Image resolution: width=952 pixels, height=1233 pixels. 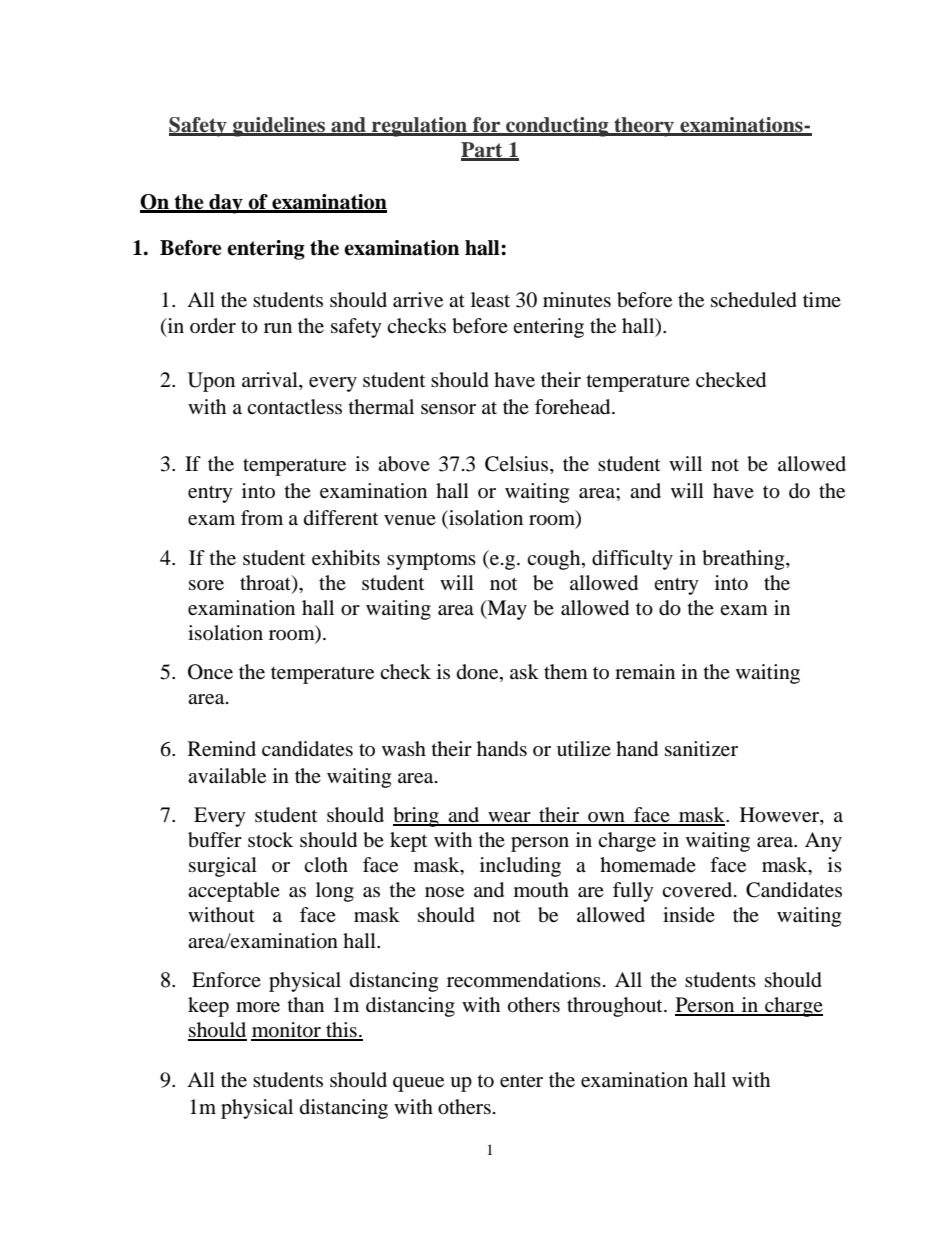 I want to click on conducting, so click(x=557, y=127).
